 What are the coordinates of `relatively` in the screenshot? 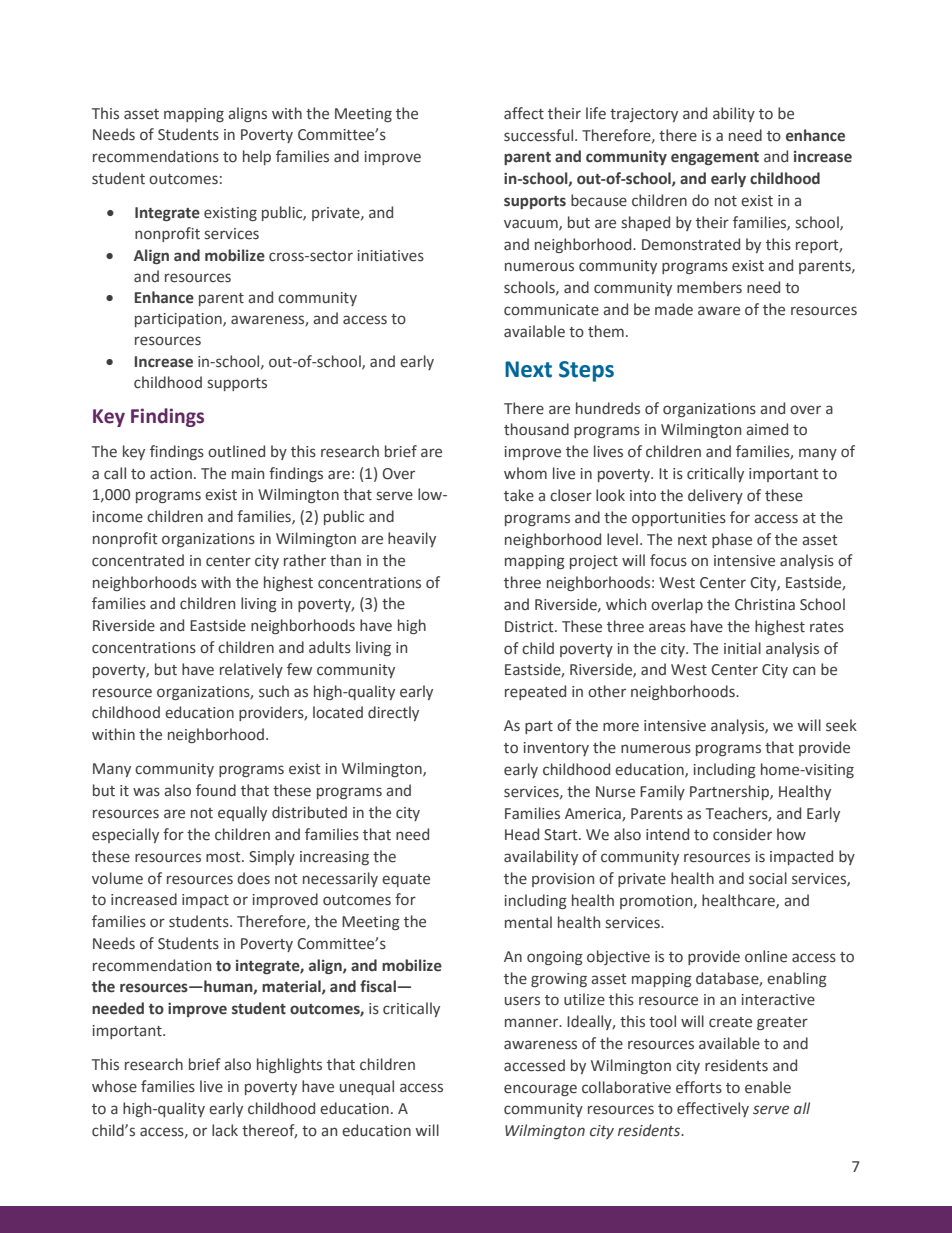 It's located at (251, 670).
